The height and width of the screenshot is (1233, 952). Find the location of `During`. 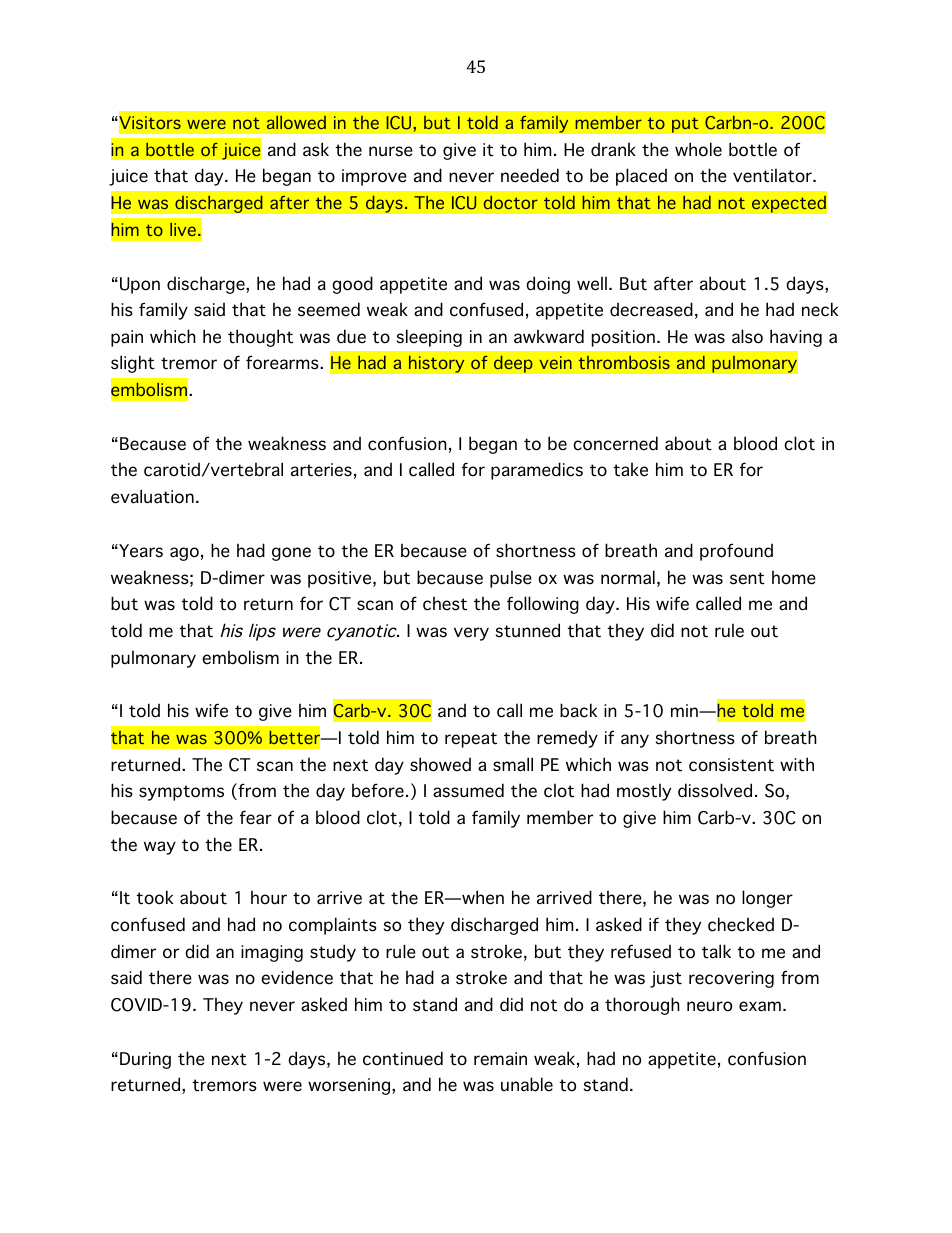

During is located at coordinates (145, 1060).
